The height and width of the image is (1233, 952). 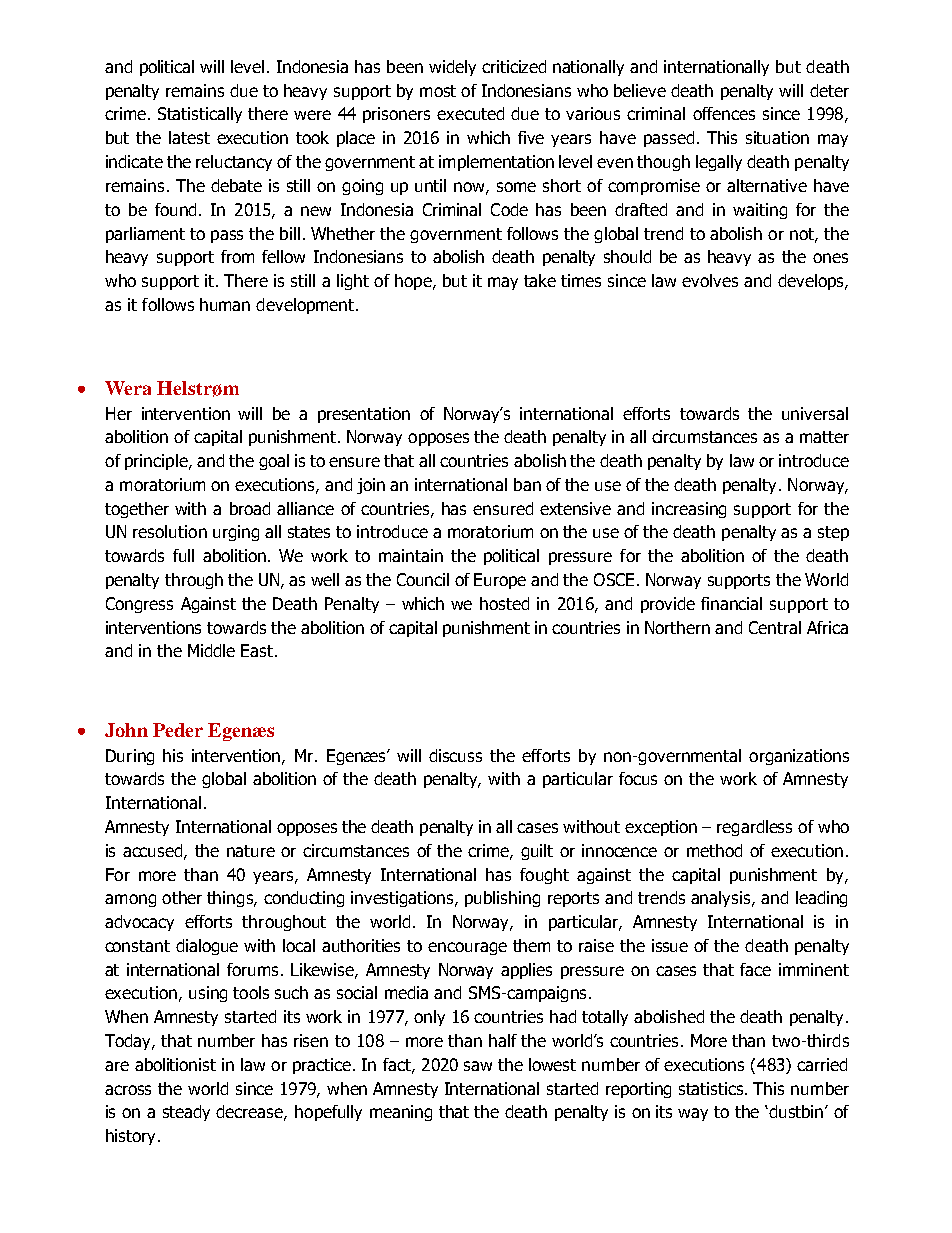 I want to click on executed, so click(x=470, y=113).
